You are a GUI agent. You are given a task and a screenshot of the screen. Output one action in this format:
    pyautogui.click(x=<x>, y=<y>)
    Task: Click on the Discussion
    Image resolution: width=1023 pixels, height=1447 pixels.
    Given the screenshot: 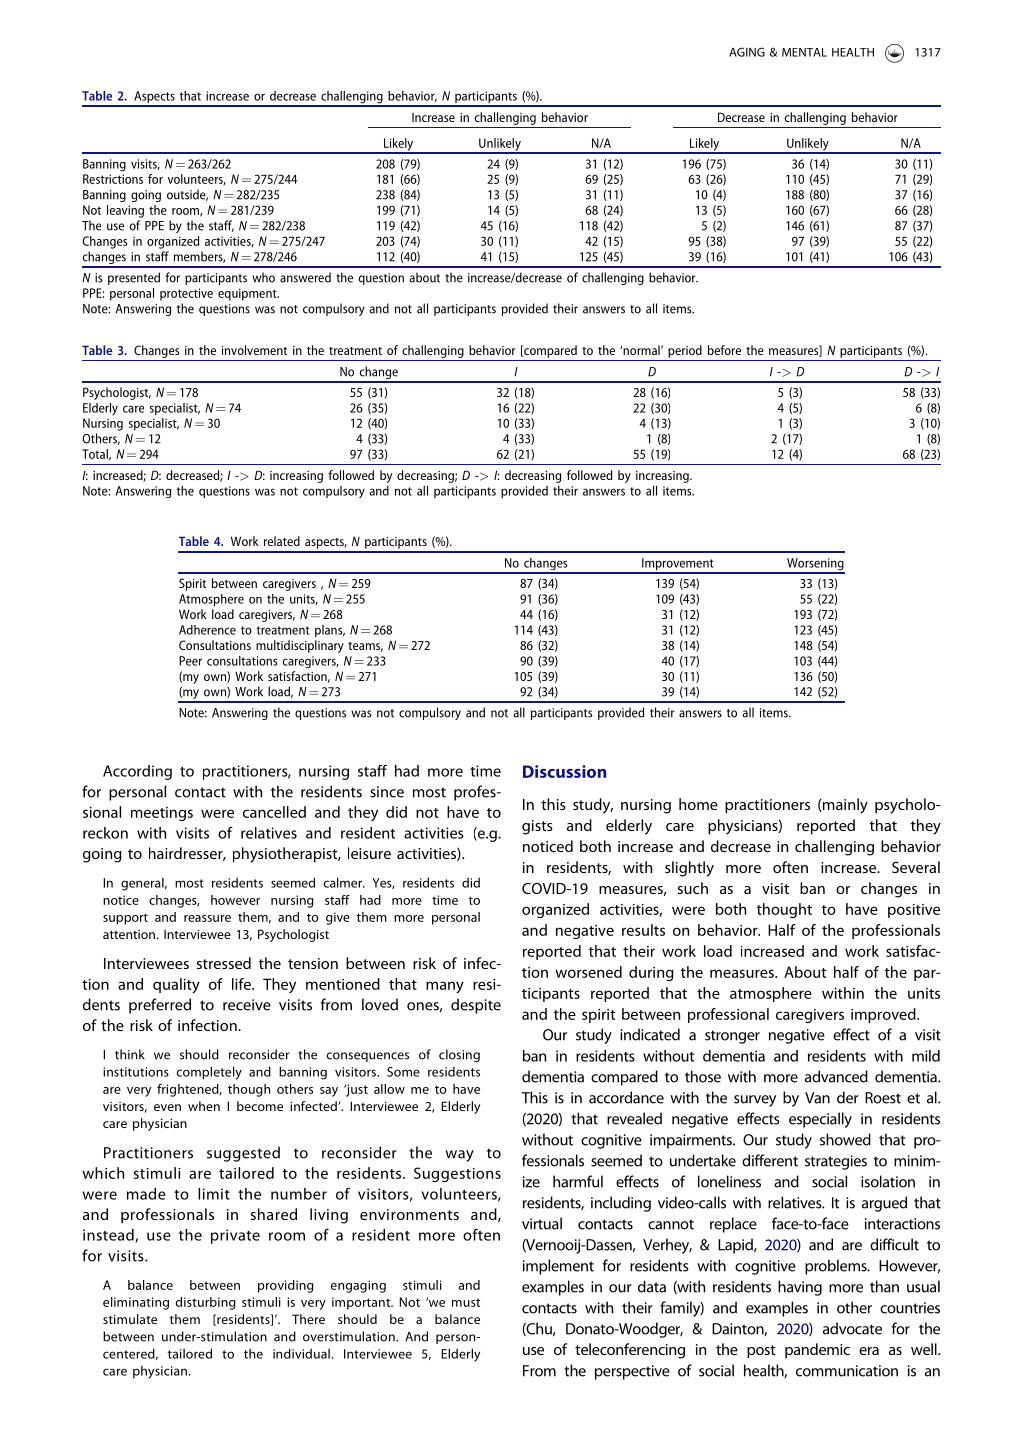 What is the action you would take?
    pyautogui.click(x=564, y=771)
